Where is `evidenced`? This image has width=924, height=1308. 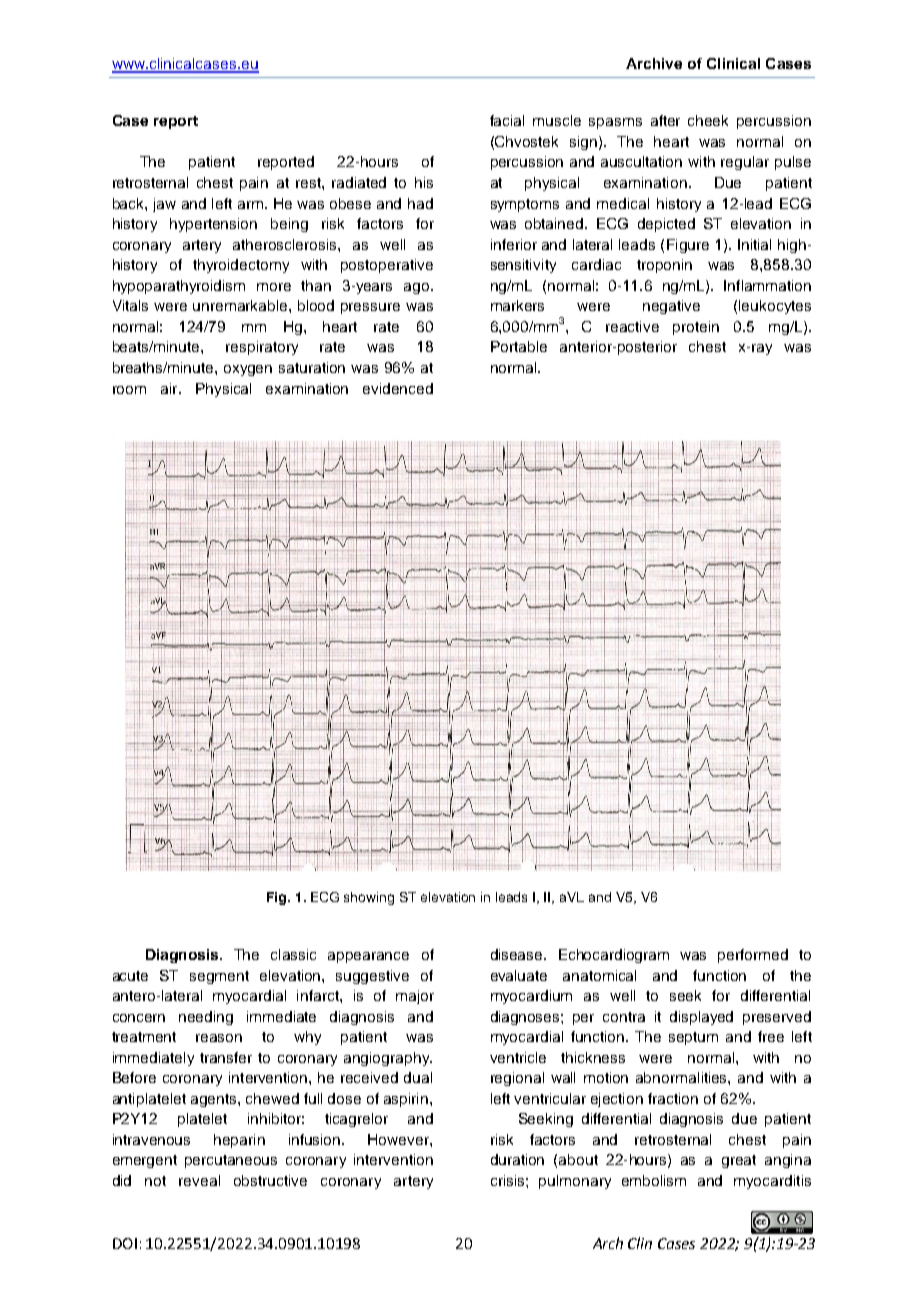 evidenced is located at coordinates (398, 388).
